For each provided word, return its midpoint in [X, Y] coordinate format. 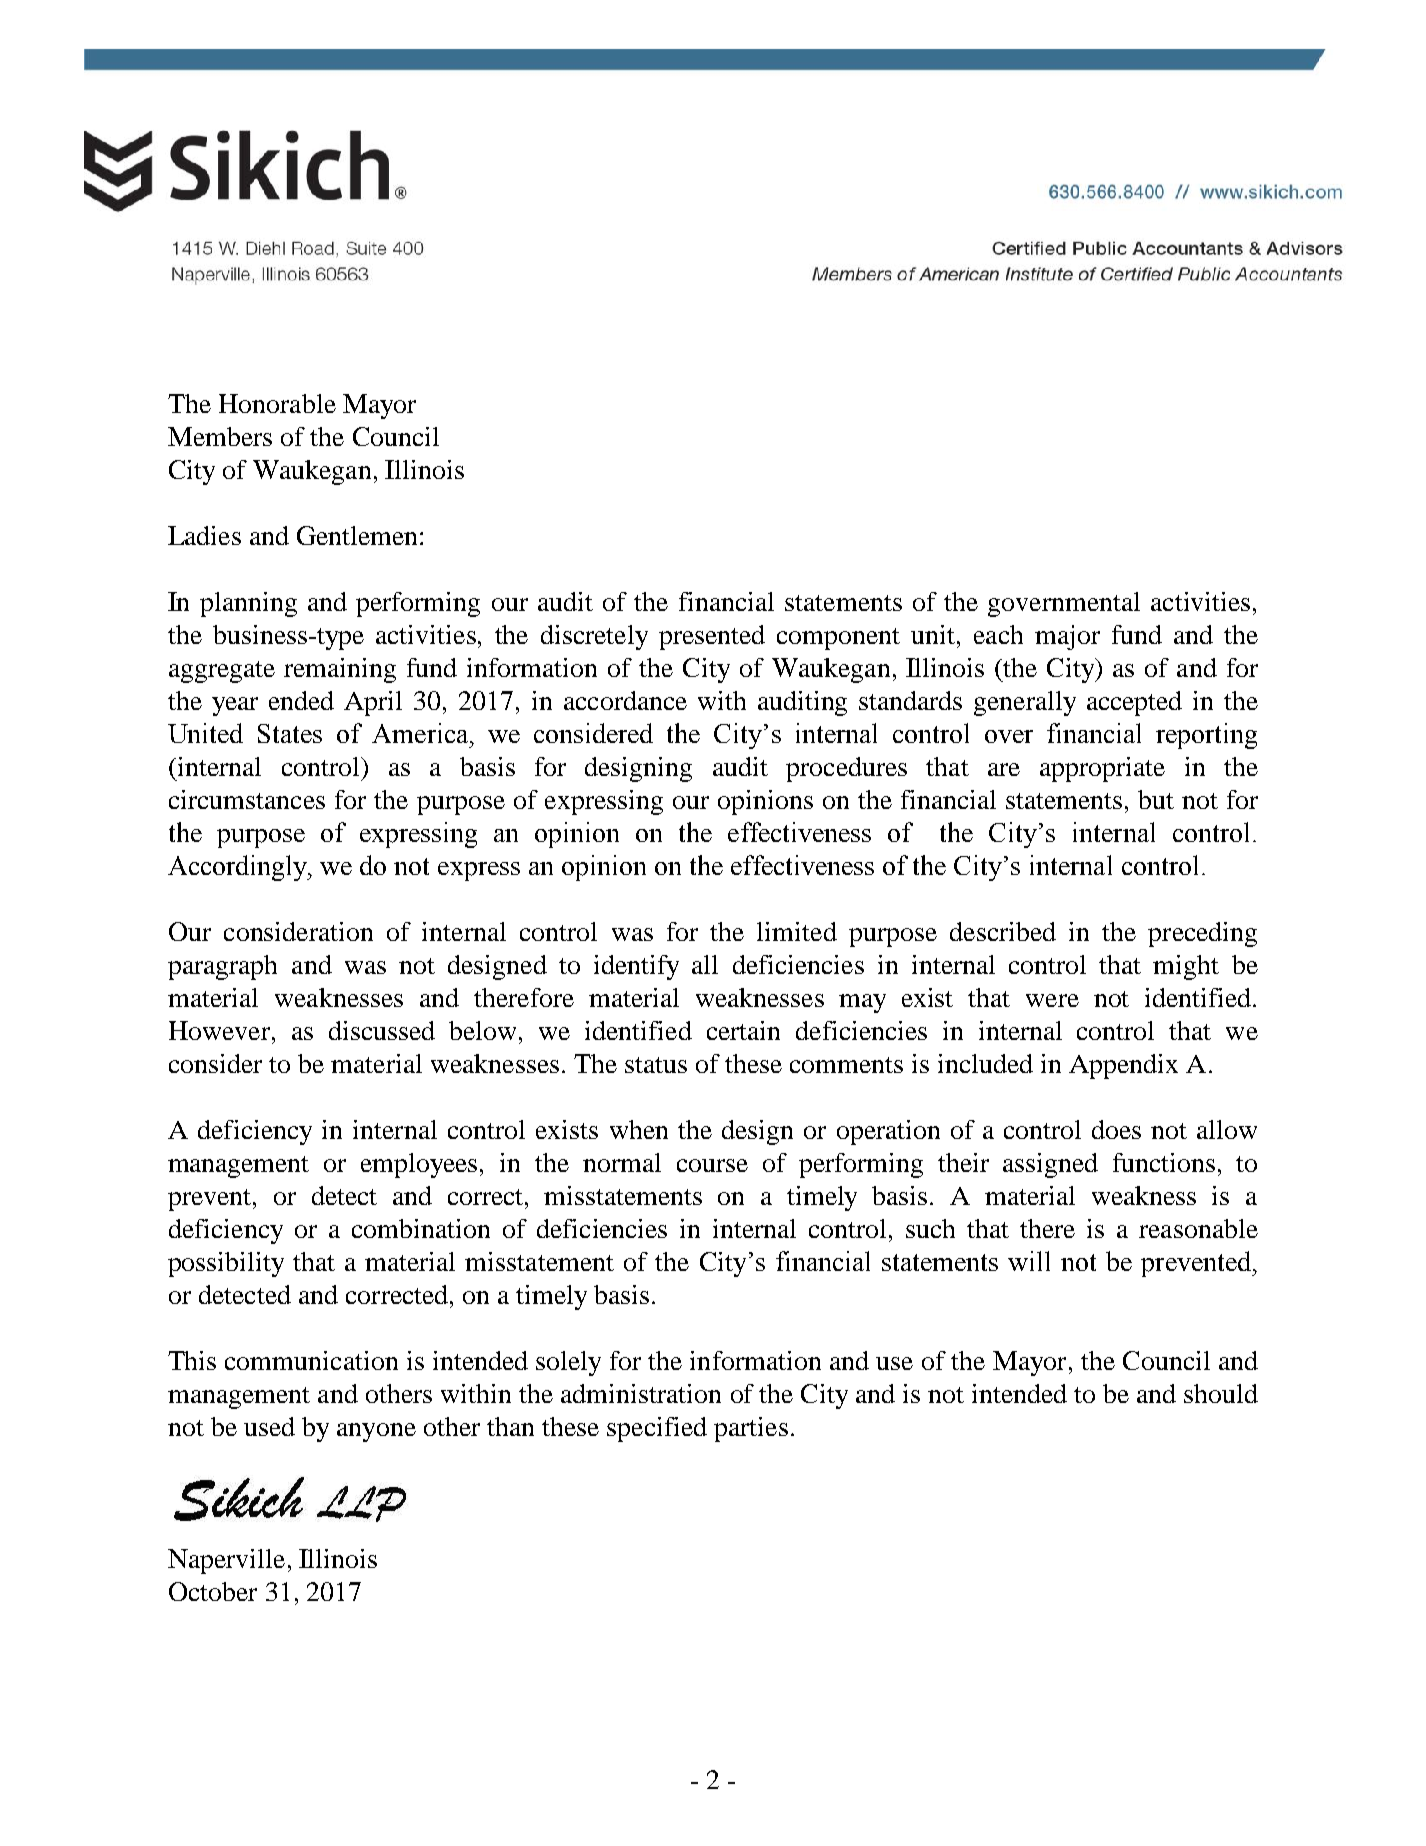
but [1156, 799]
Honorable [277, 403]
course [712, 1165]
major [1067, 637]
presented [712, 637]
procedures [846, 769]
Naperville [226, 1561]
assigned [1050, 1165]
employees [421, 1165]
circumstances [247, 799]
